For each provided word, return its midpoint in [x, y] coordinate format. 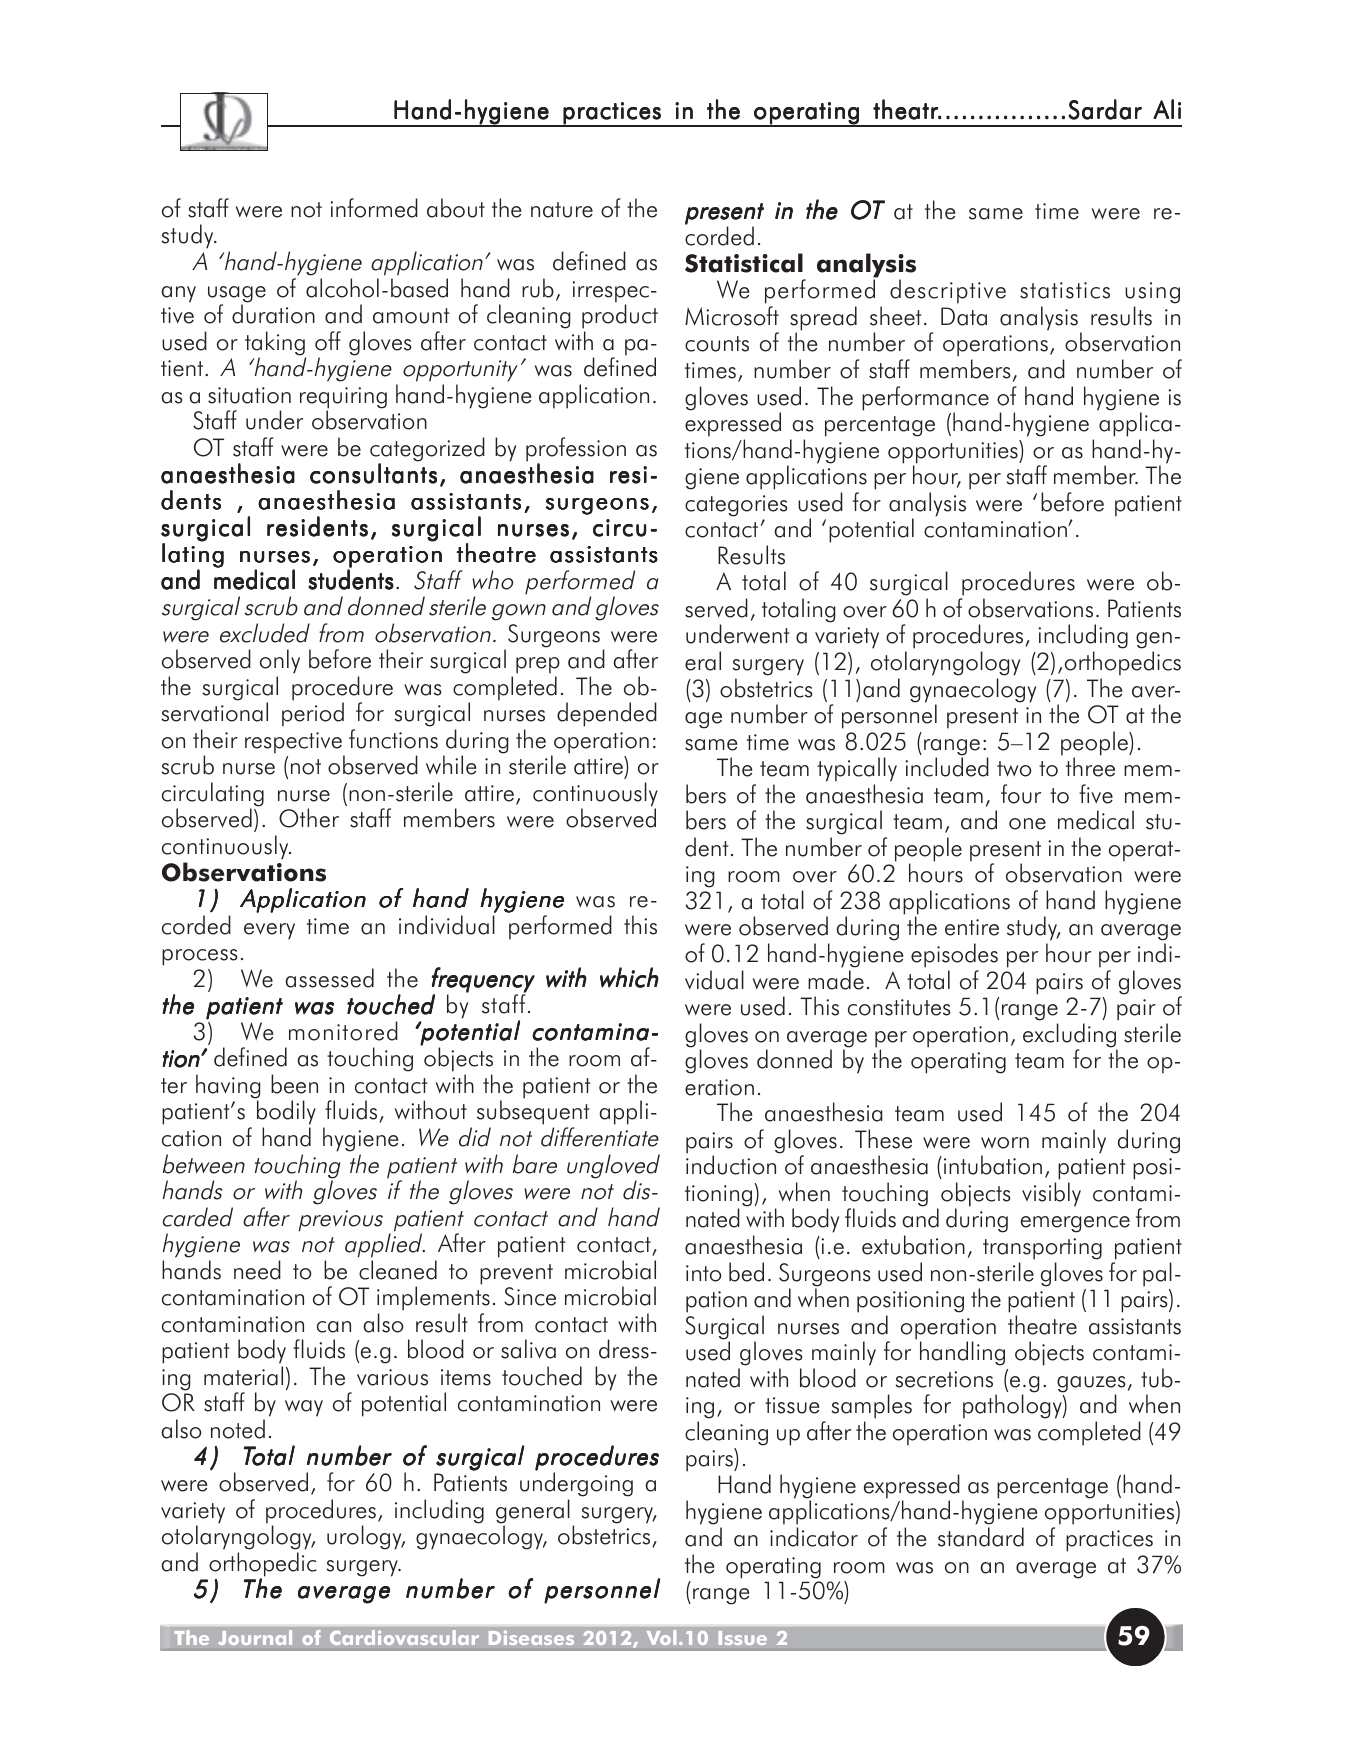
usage [237, 295]
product [620, 316]
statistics [1065, 290]
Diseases [531, 1637]
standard [981, 1537]
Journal [255, 1637]
